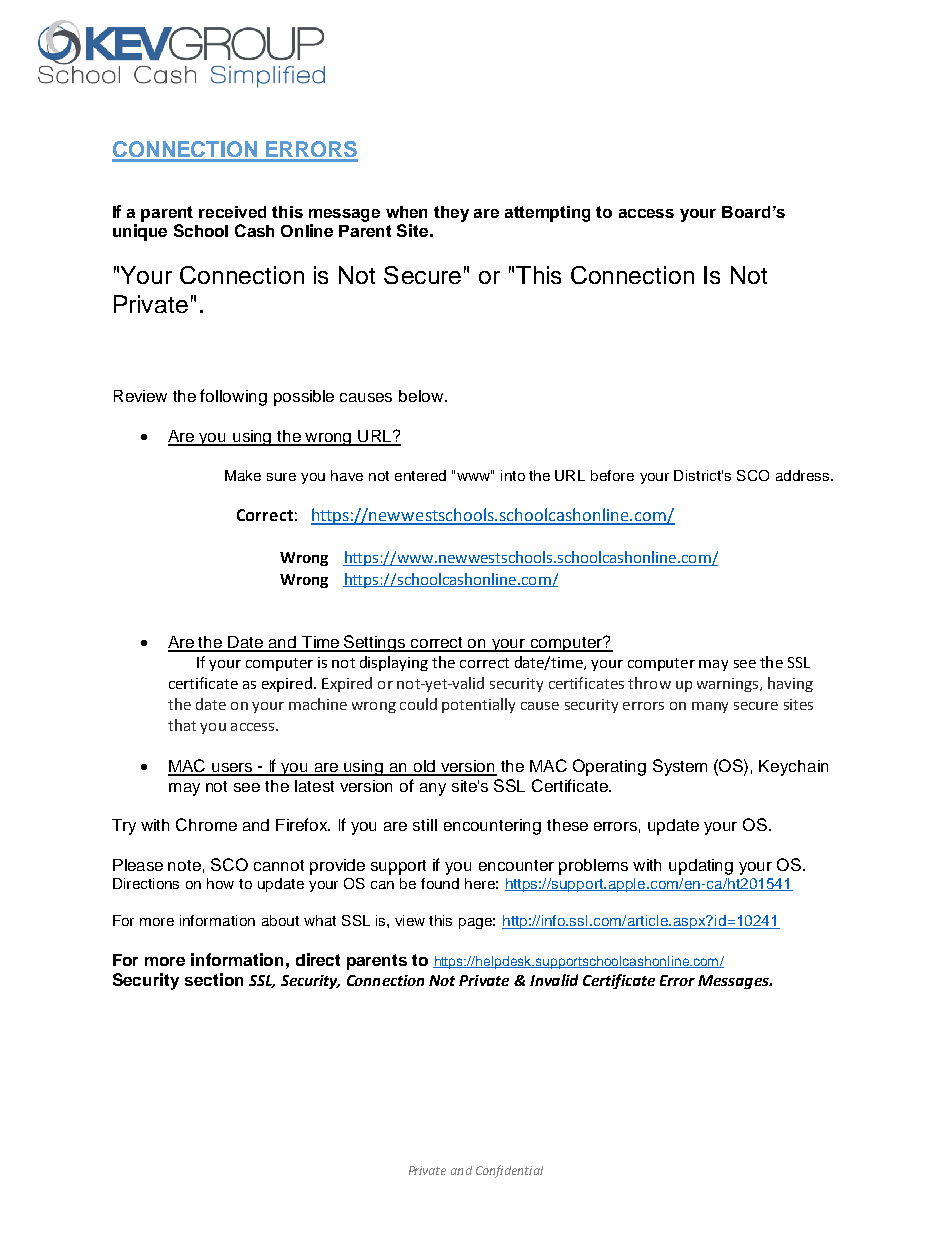  I want to click on section, so click(214, 979).
